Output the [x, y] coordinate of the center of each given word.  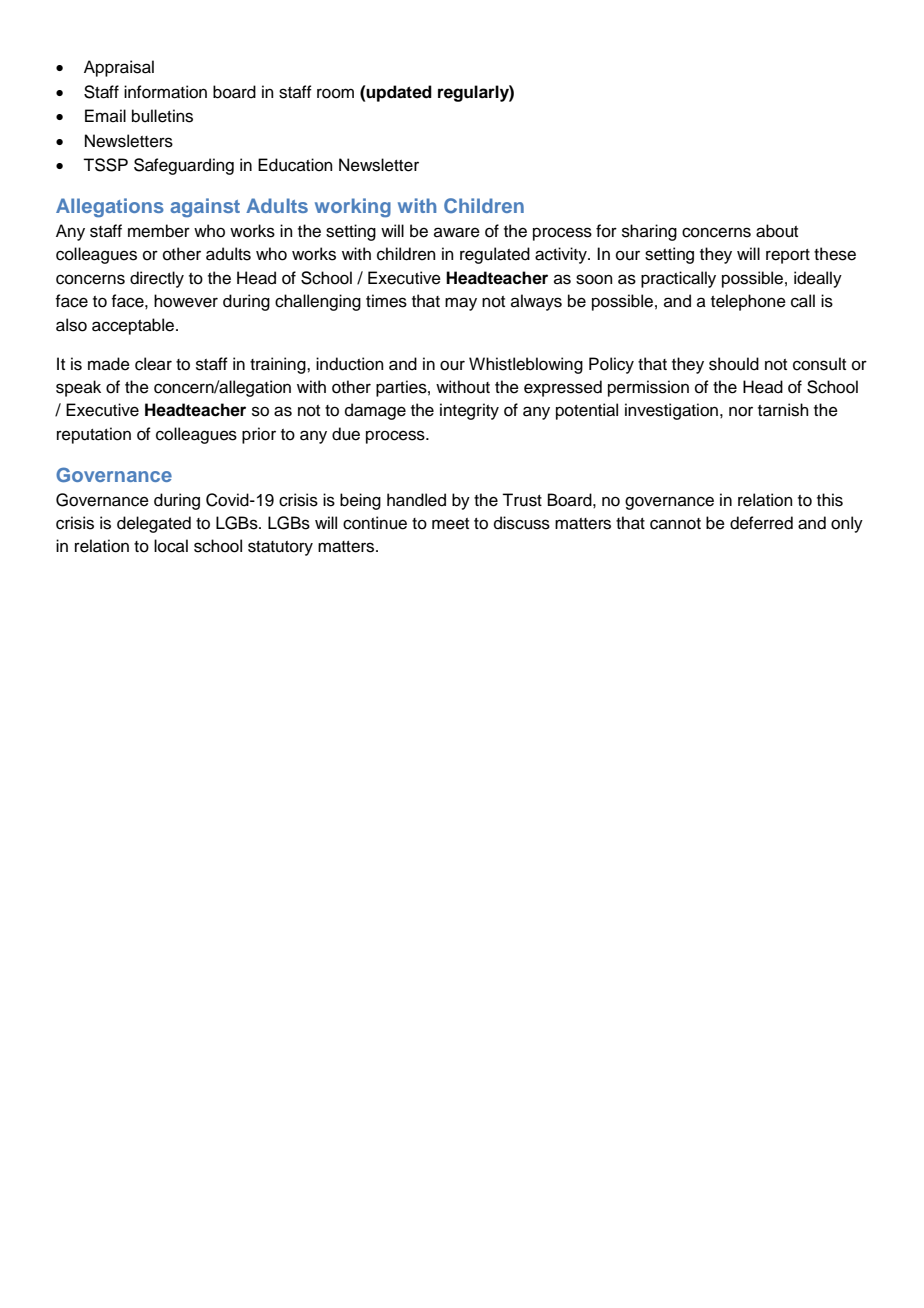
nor [741, 411]
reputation [94, 435]
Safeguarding [184, 166]
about [777, 231]
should [734, 364]
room [335, 93]
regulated [495, 255]
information [165, 92]
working [353, 208]
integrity [469, 411]
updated [399, 93]
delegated [154, 524]
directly [157, 279]
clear [153, 364]
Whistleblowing [526, 365]
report [788, 256]
